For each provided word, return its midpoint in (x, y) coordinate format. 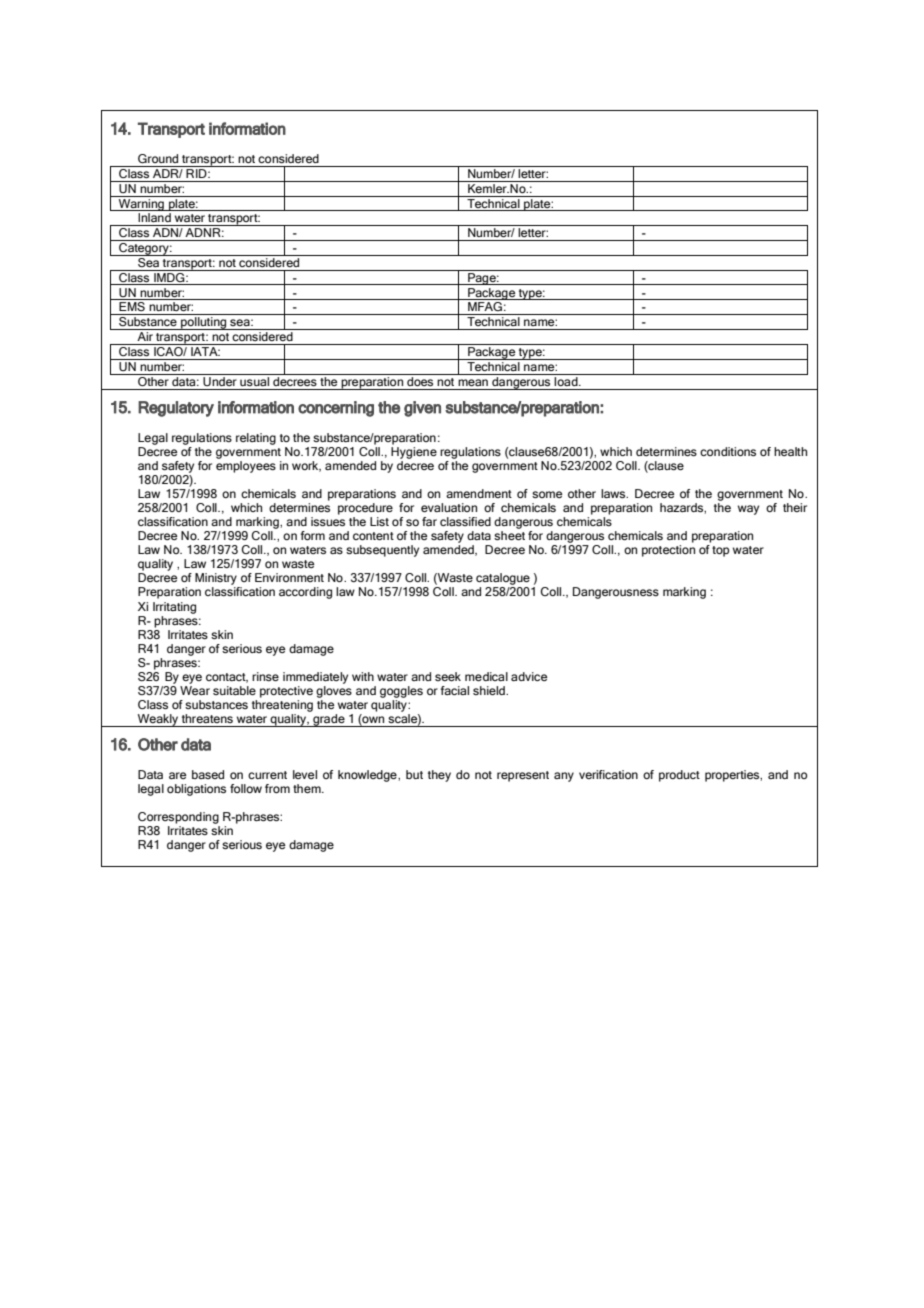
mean (473, 382)
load (566, 380)
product (679, 776)
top (720, 551)
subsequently (382, 551)
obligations (196, 790)
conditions (728, 451)
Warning (141, 203)
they (439, 776)
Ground (158, 158)
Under (220, 380)
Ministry (216, 579)
